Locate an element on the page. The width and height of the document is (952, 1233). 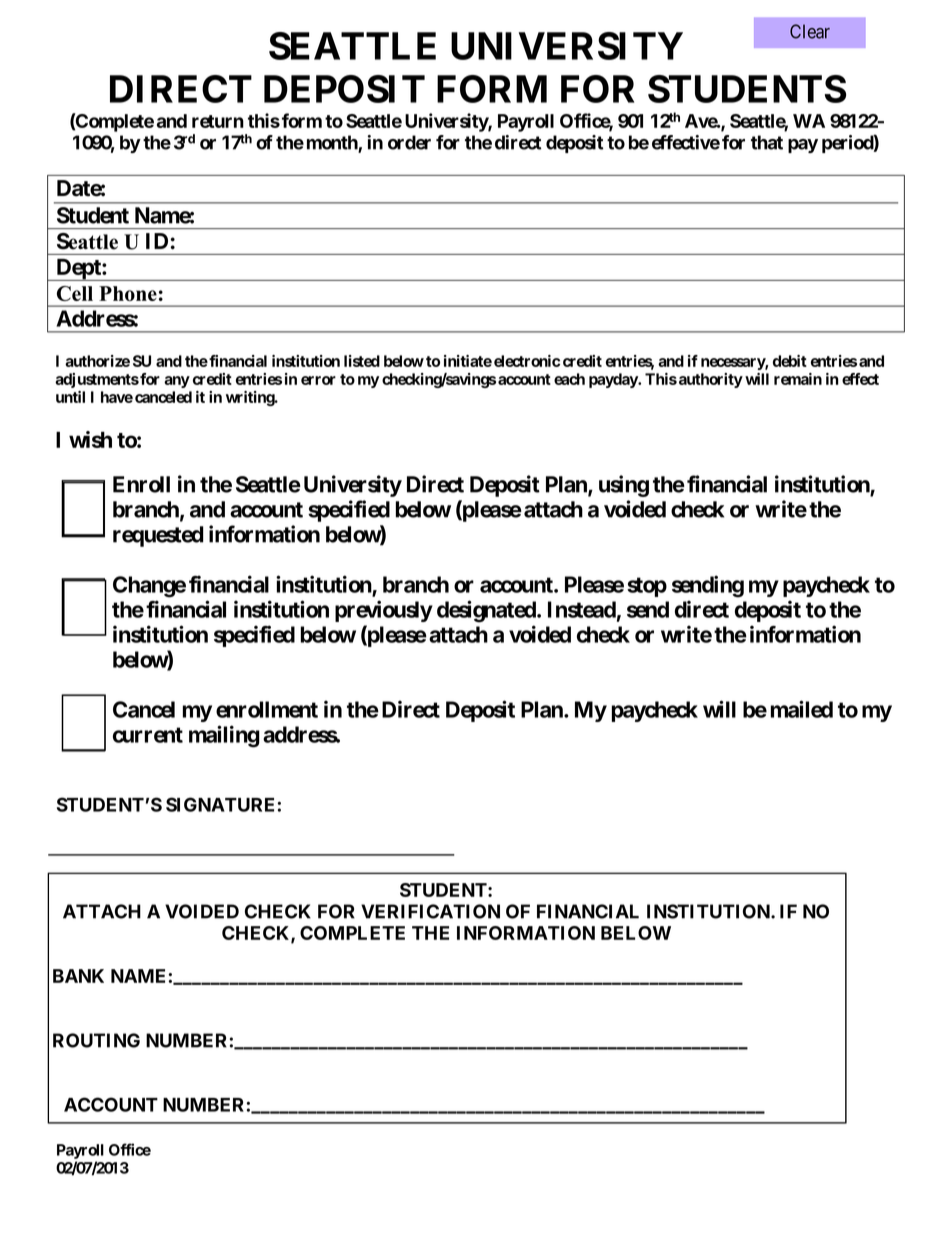
ROUTING is located at coordinates (96, 1040).
